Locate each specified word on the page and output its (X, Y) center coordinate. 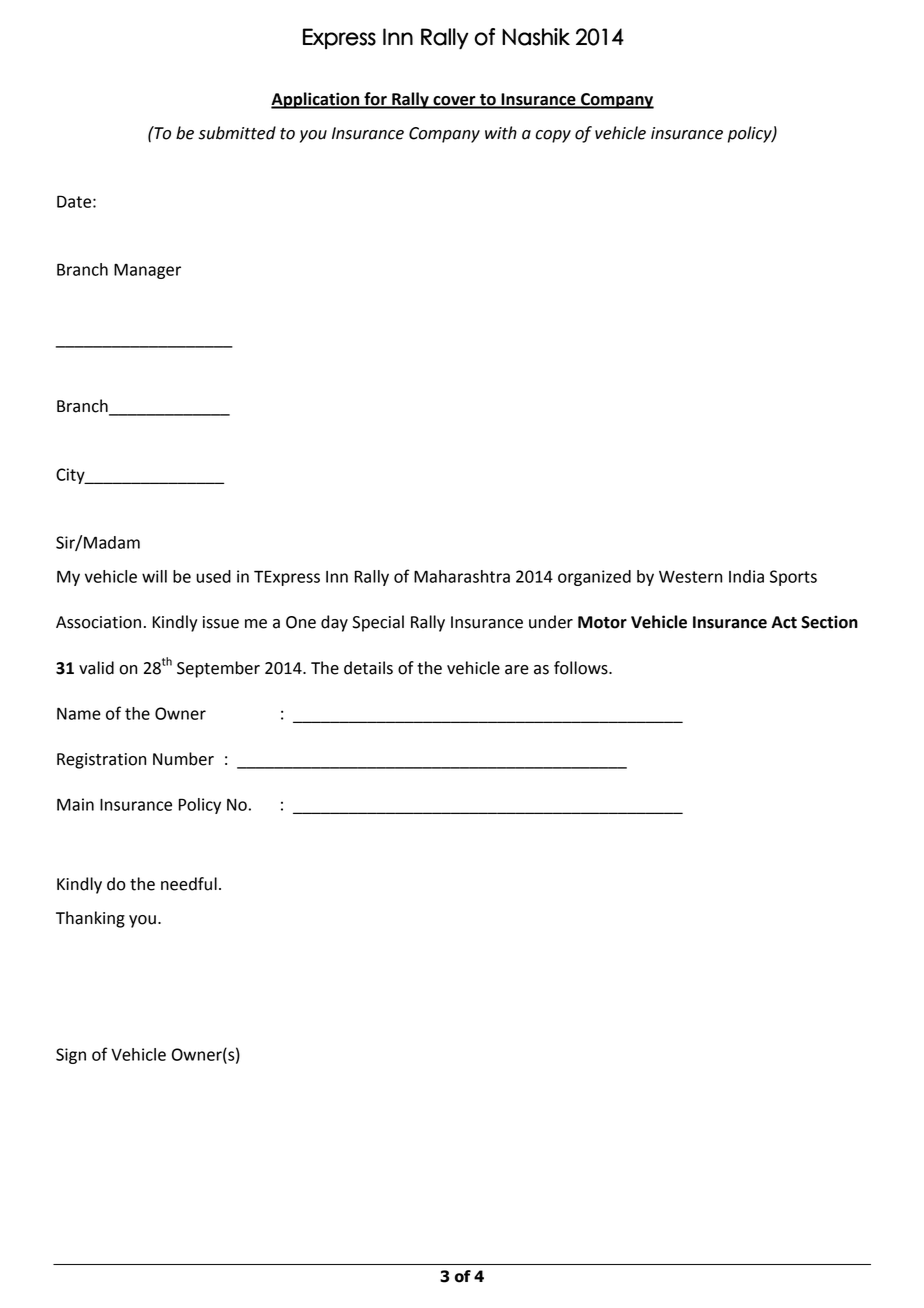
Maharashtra (462, 576)
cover (454, 102)
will (154, 576)
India (746, 576)
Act (784, 622)
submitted (237, 133)
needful (189, 884)
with (501, 133)
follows (582, 668)
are (517, 670)
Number (183, 759)
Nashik (536, 37)
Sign (71, 1056)
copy (553, 136)
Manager (147, 271)
